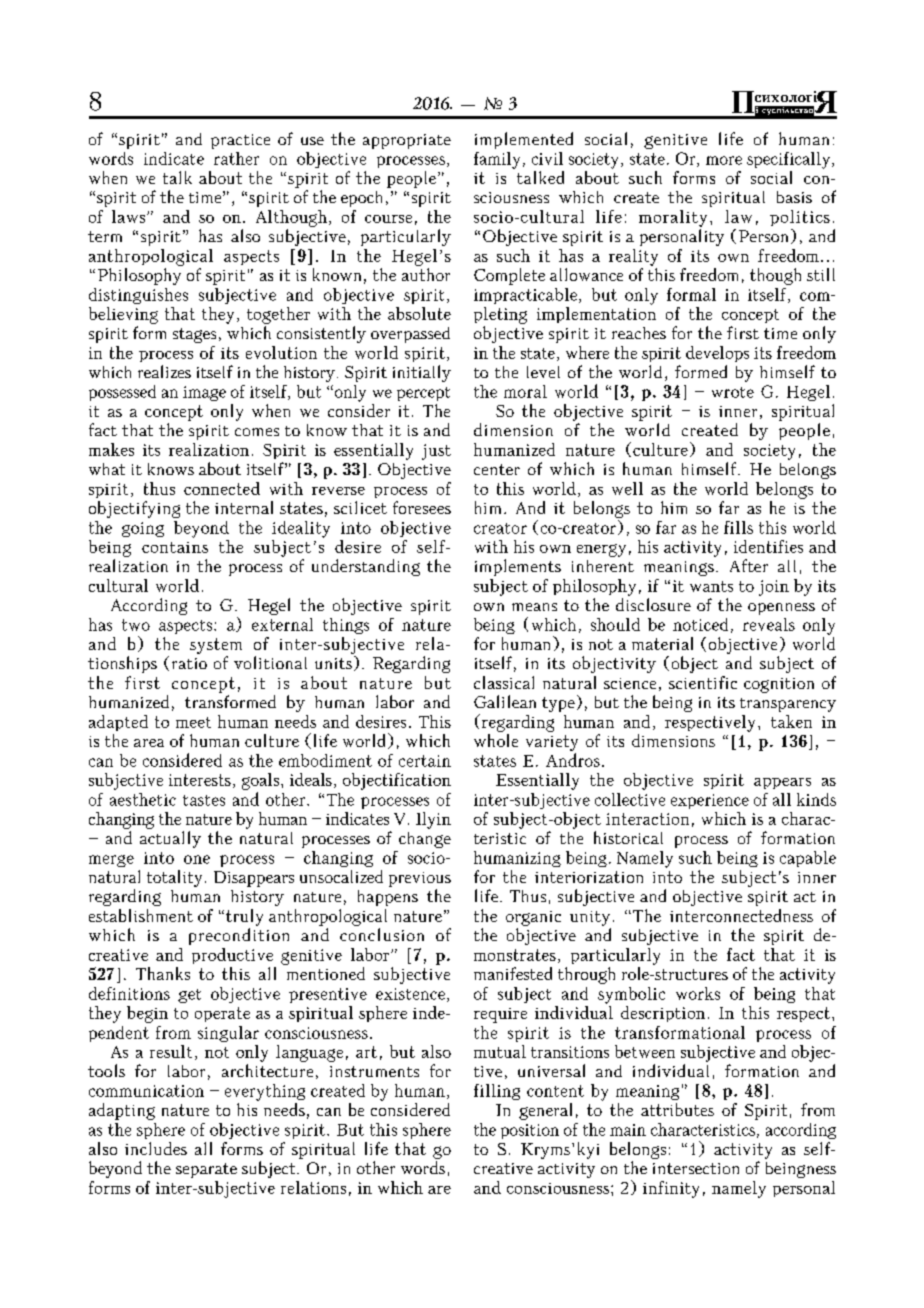  What do you see at coordinates (236, 158) in the screenshot?
I see `rather` at bounding box center [236, 158].
